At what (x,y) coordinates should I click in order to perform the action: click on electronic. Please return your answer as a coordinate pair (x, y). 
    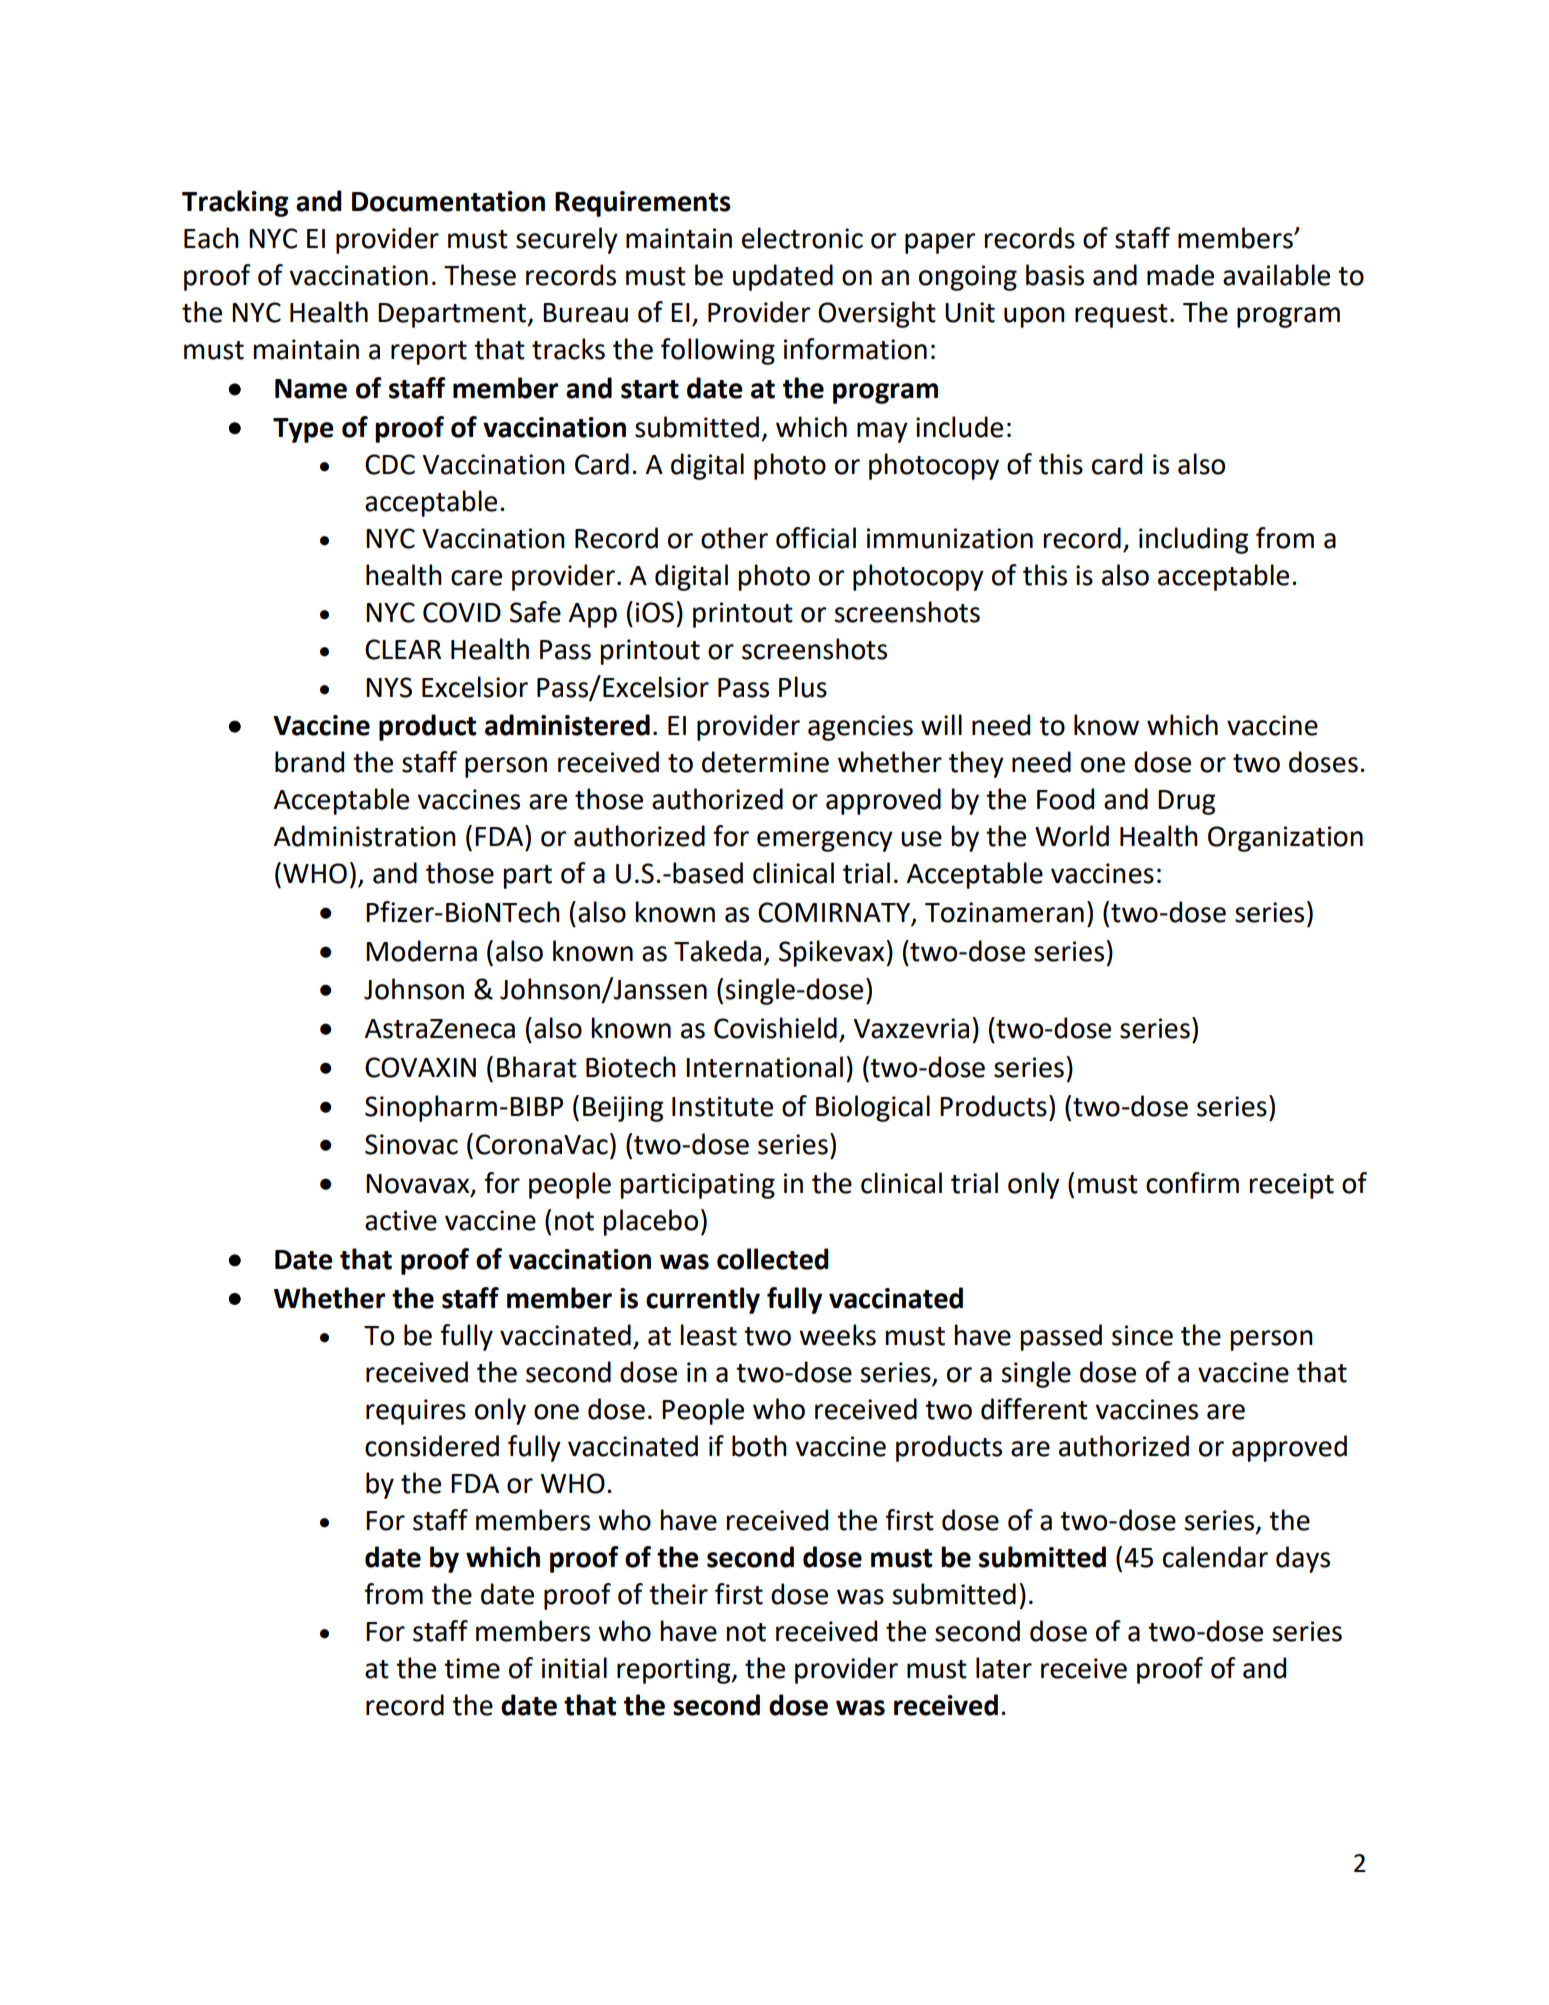
    Looking at the image, I should click on (802, 238).
